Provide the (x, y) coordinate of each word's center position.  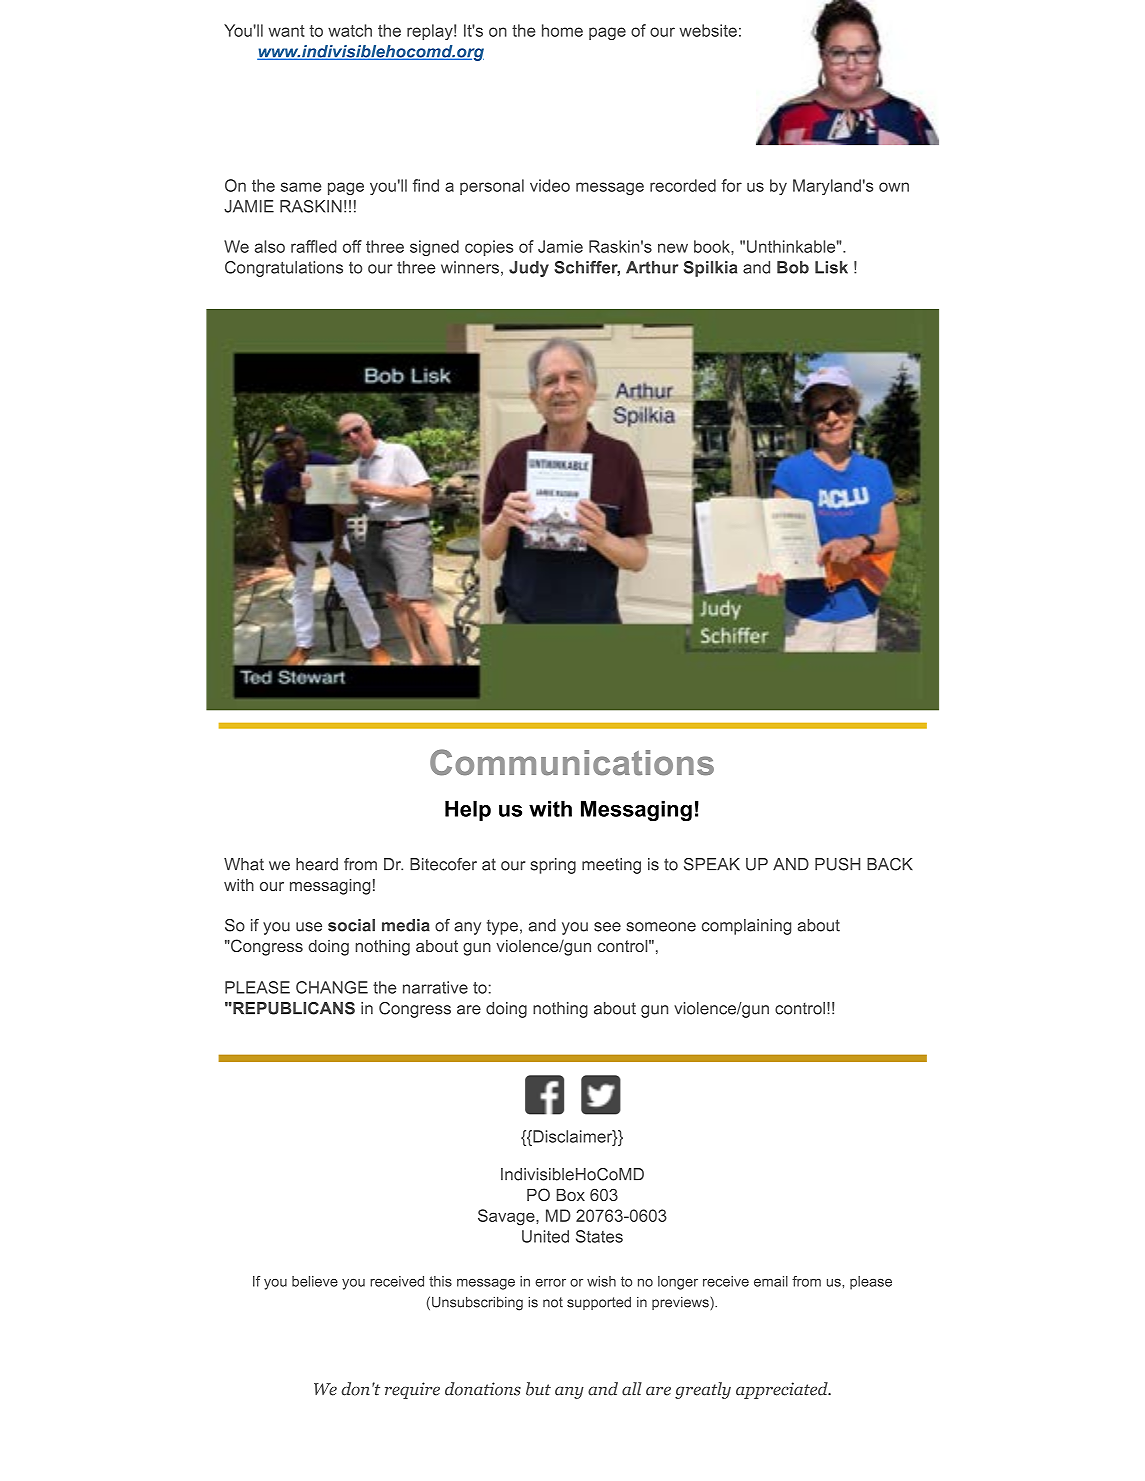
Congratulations (284, 269)
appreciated (783, 1390)
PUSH (837, 864)
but (538, 1389)
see (607, 927)
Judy (529, 269)
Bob (793, 267)
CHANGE (332, 987)
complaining (746, 927)
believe (315, 1281)
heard (317, 864)
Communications (572, 762)
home (562, 30)
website (708, 30)
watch (350, 30)
